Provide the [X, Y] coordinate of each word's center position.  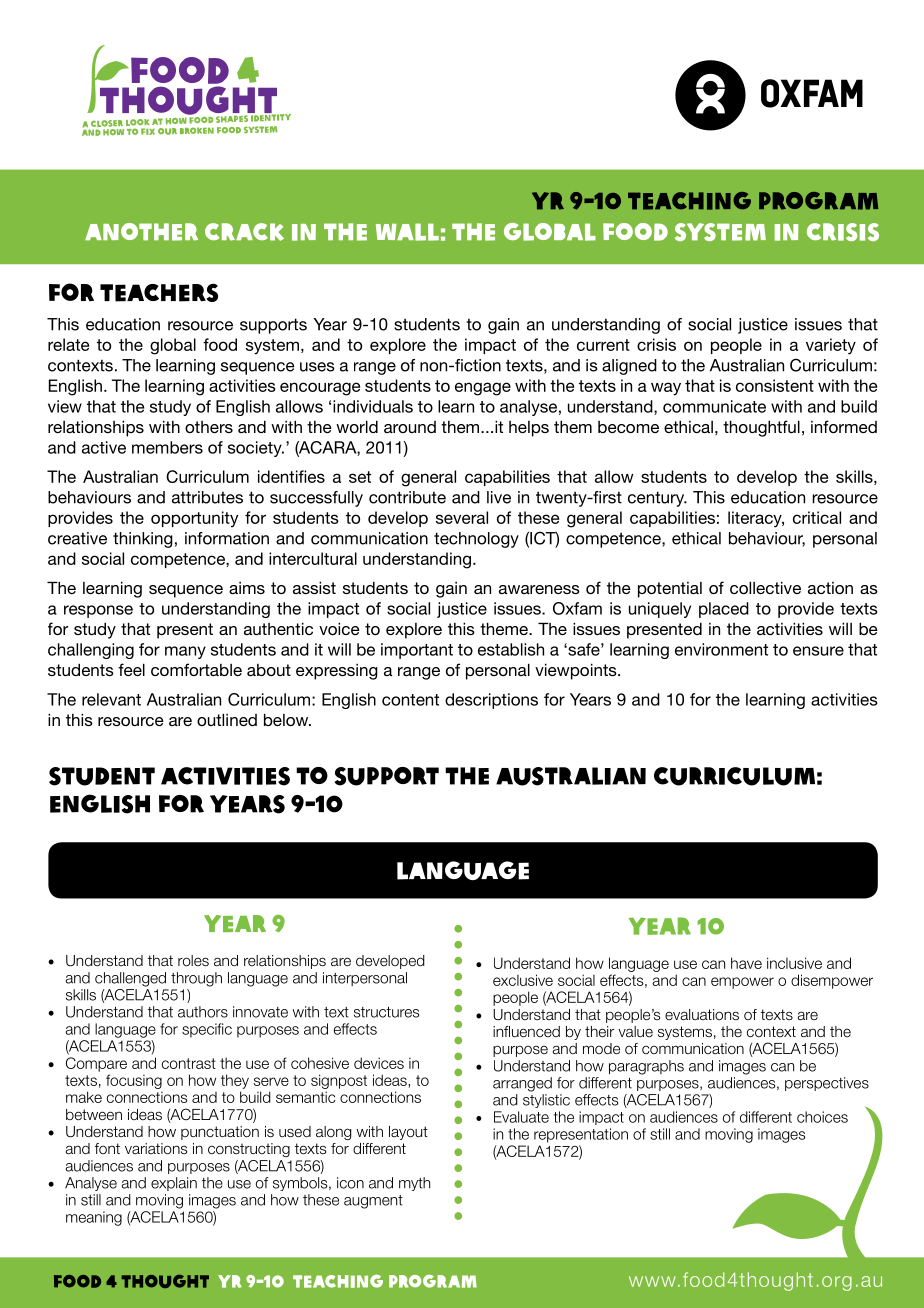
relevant [111, 699]
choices [822, 1117]
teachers [159, 292]
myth [414, 1184]
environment [721, 649]
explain [174, 1184]
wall [407, 232]
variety [831, 346]
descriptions [491, 701]
